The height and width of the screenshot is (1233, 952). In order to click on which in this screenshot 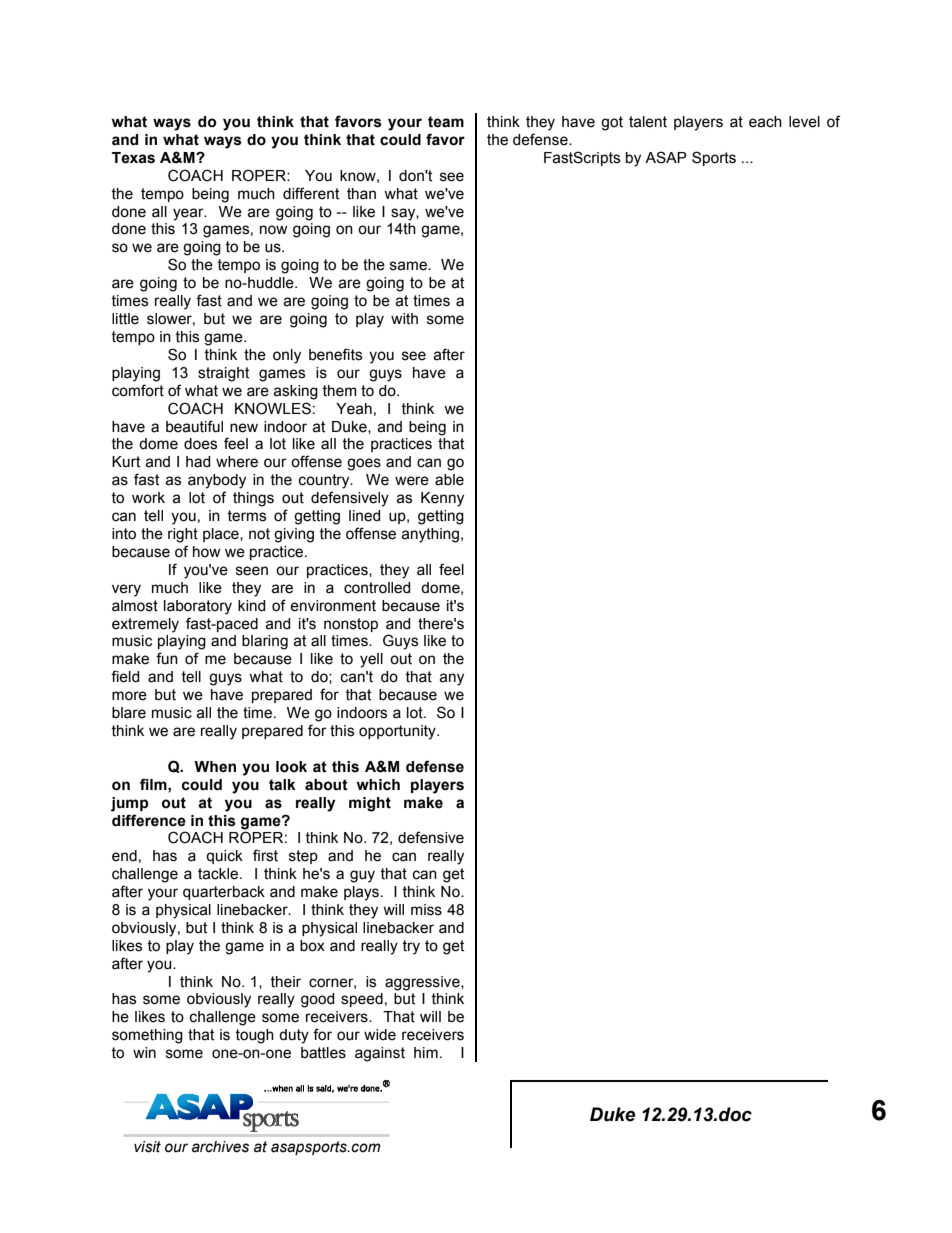, I will do `click(378, 785)`.
